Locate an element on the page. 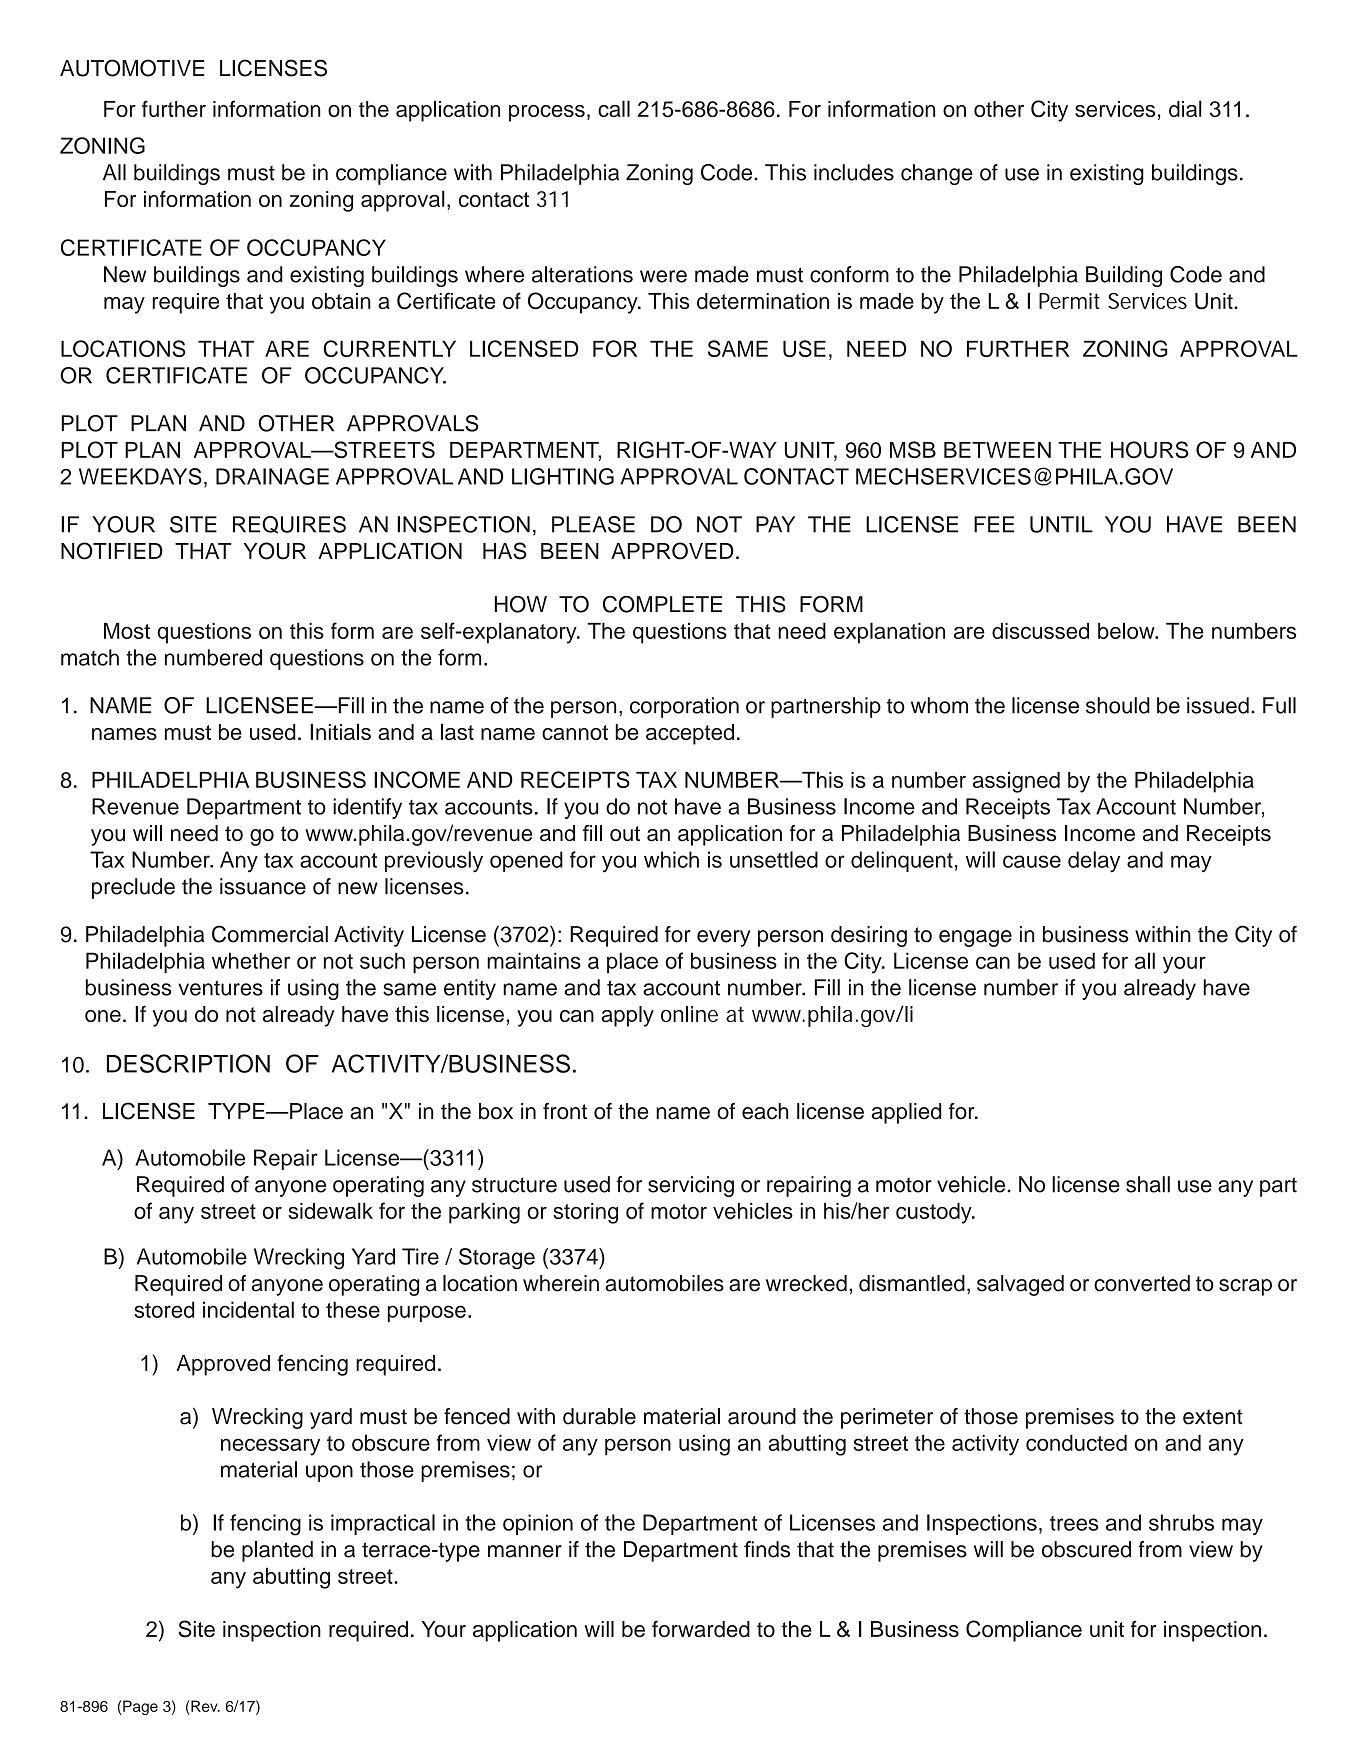 The height and width of the document is (1756, 1357). incidental is located at coordinates (248, 1309).
